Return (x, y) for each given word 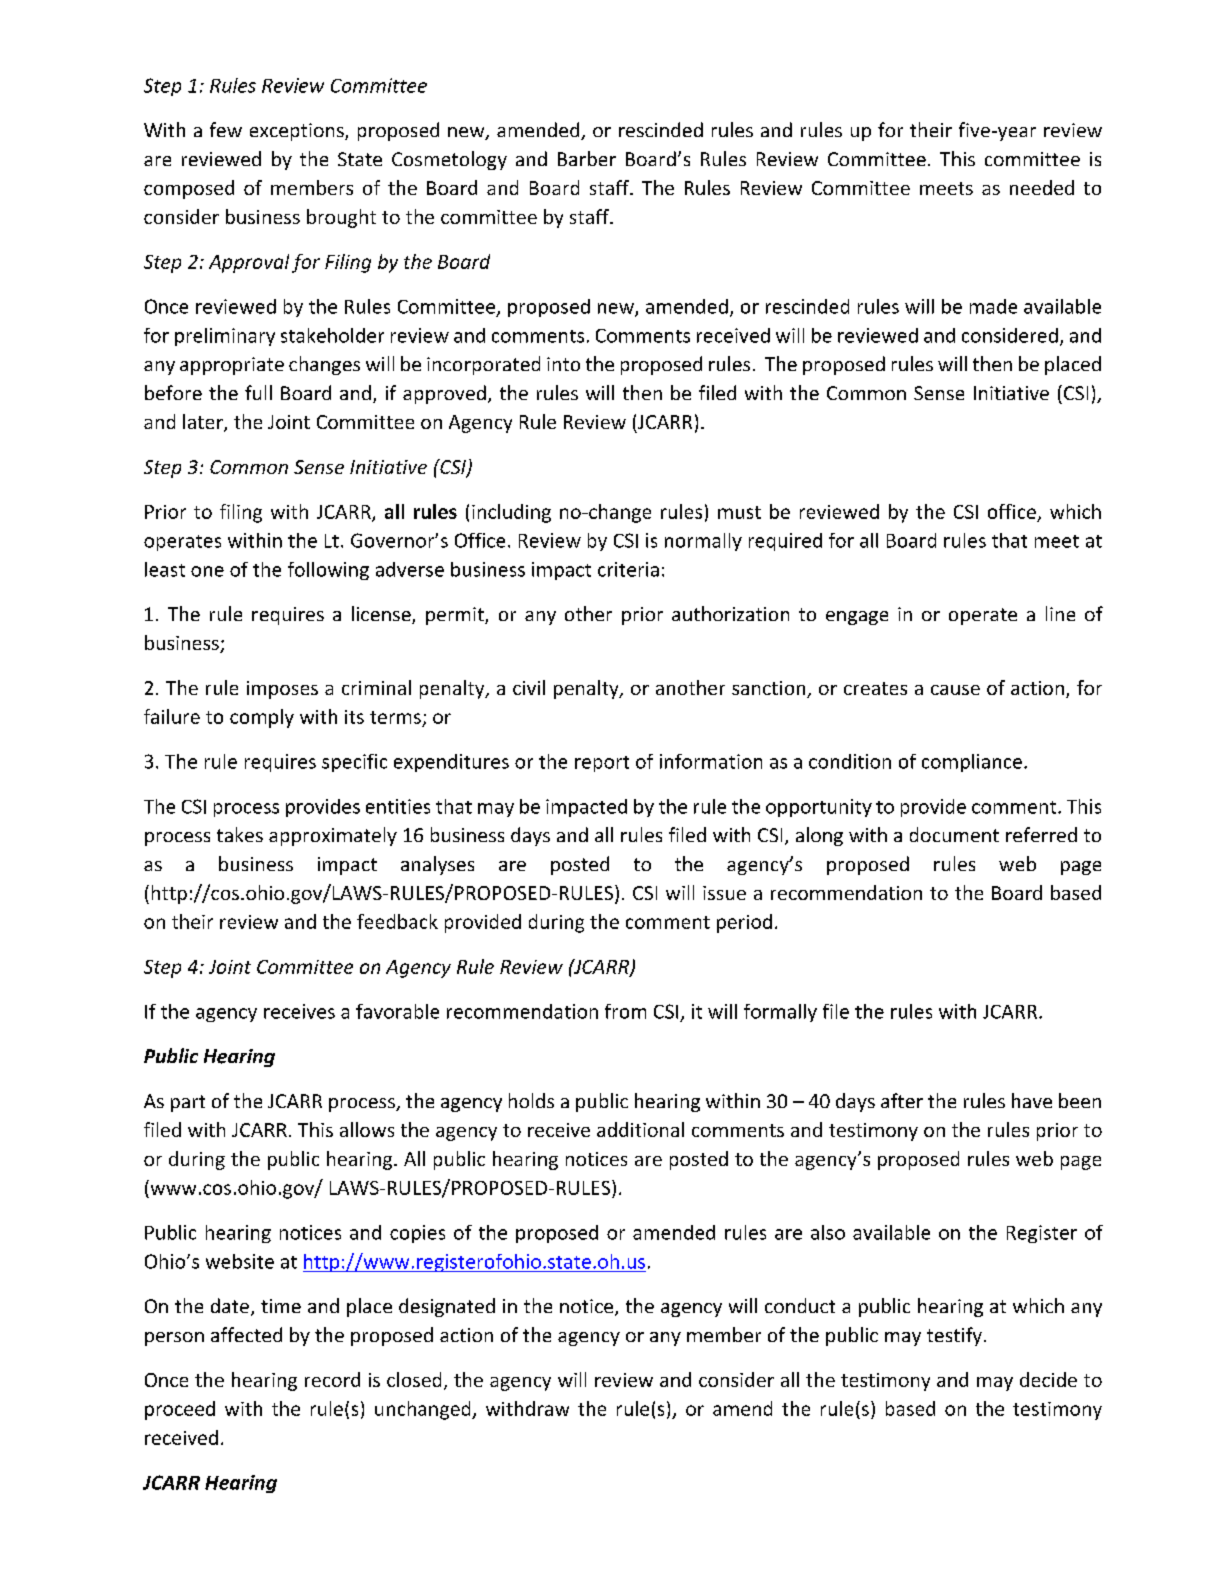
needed (1042, 187)
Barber (587, 158)
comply (262, 718)
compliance (972, 763)
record (332, 1379)
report (602, 764)
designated (447, 1307)
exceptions (298, 132)
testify (954, 1336)
